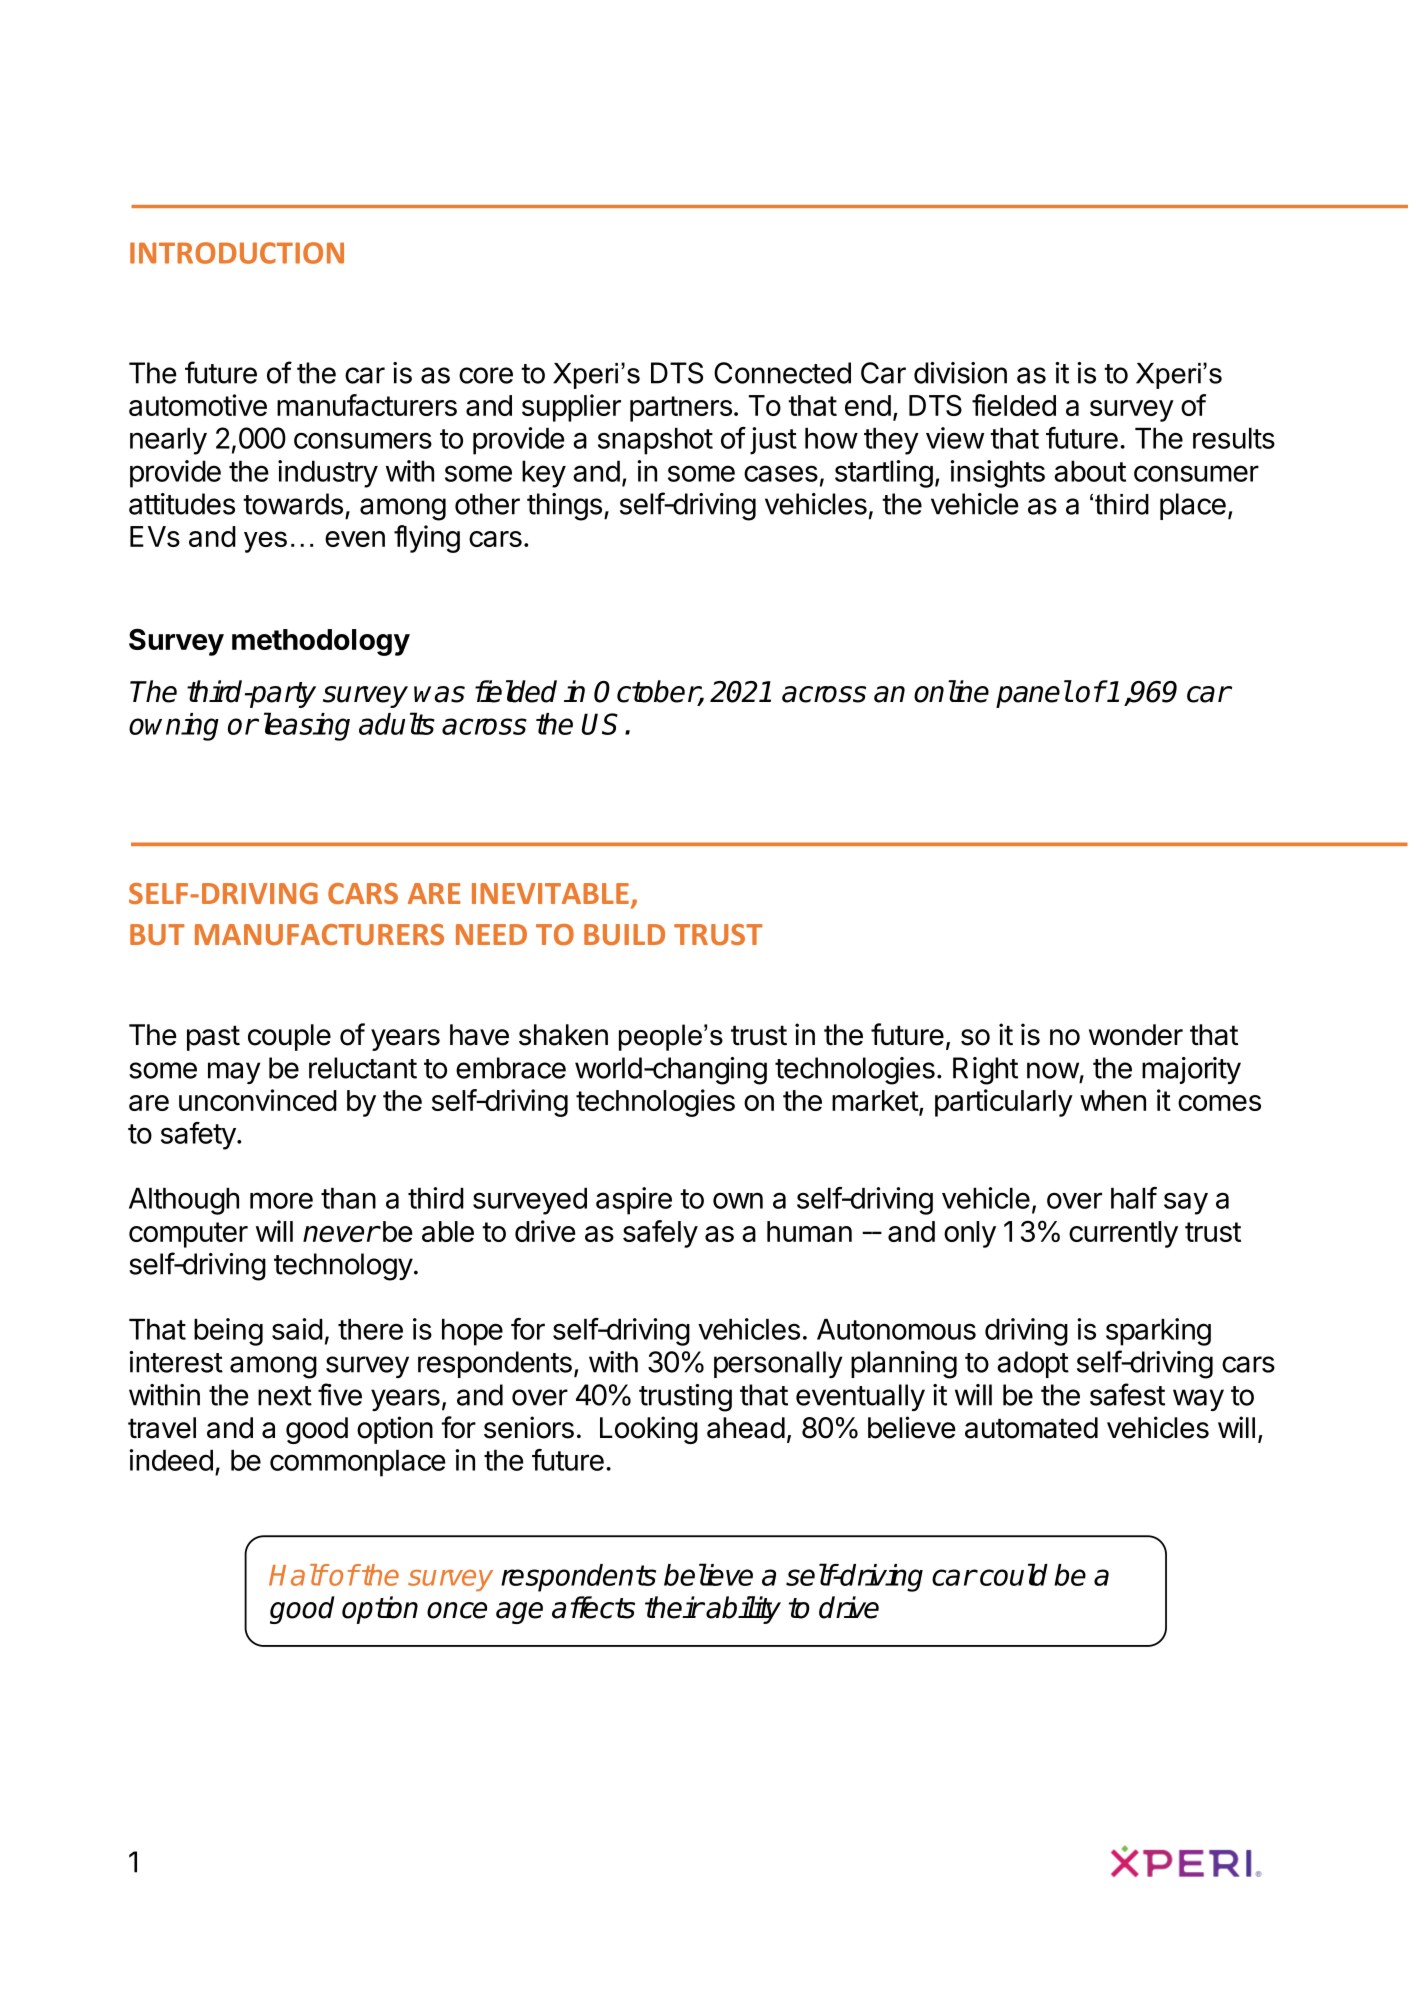  What do you see at coordinates (1113, 1100) in the image?
I see `when` at bounding box center [1113, 1100].
